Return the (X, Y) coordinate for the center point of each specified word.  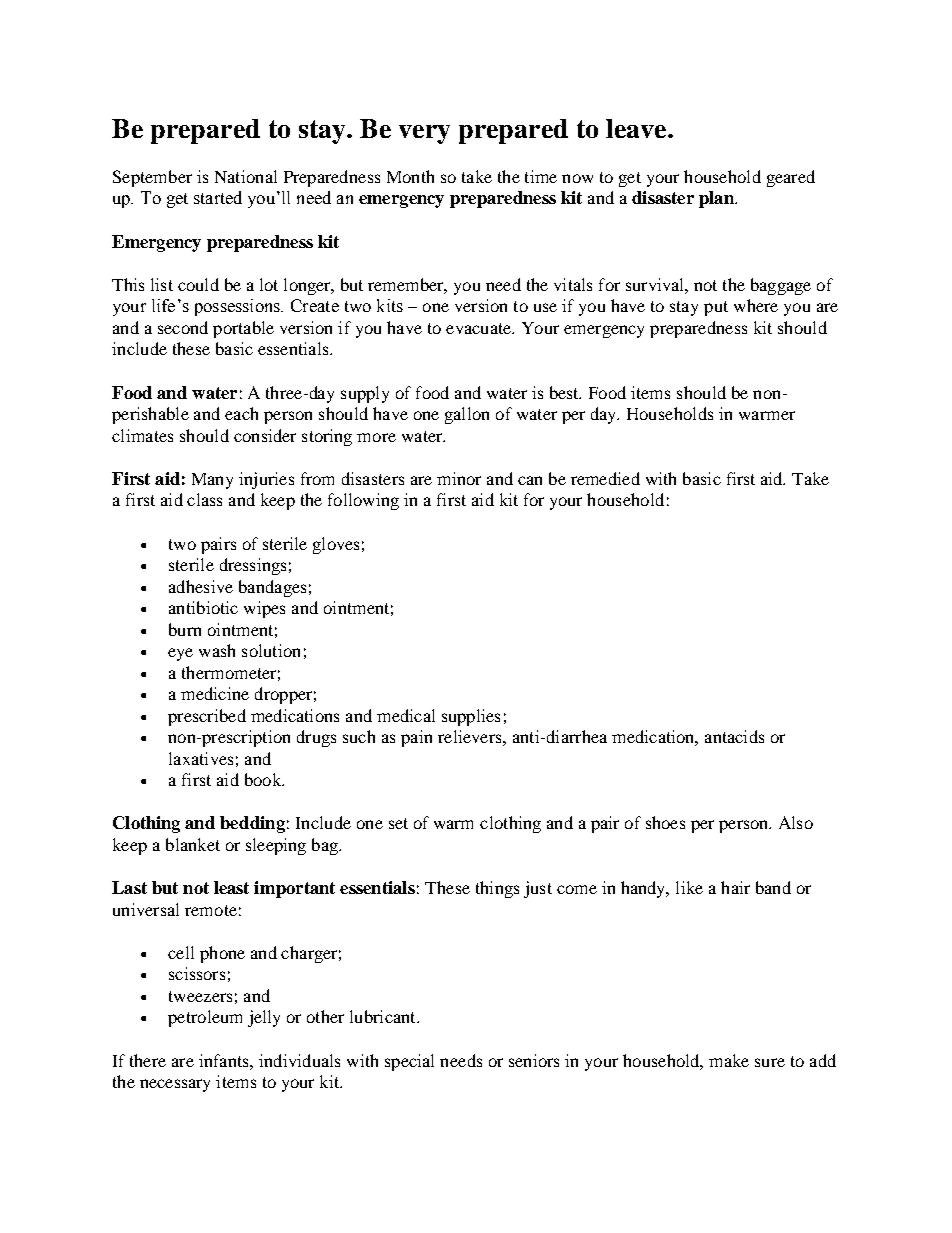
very (424, 134)
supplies (471, 717)
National (246, 176)
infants (225, 1060)
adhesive (201, 586)
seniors (534, 1060)
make (729, 1060)
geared (791, 178)
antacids (734, 736)
